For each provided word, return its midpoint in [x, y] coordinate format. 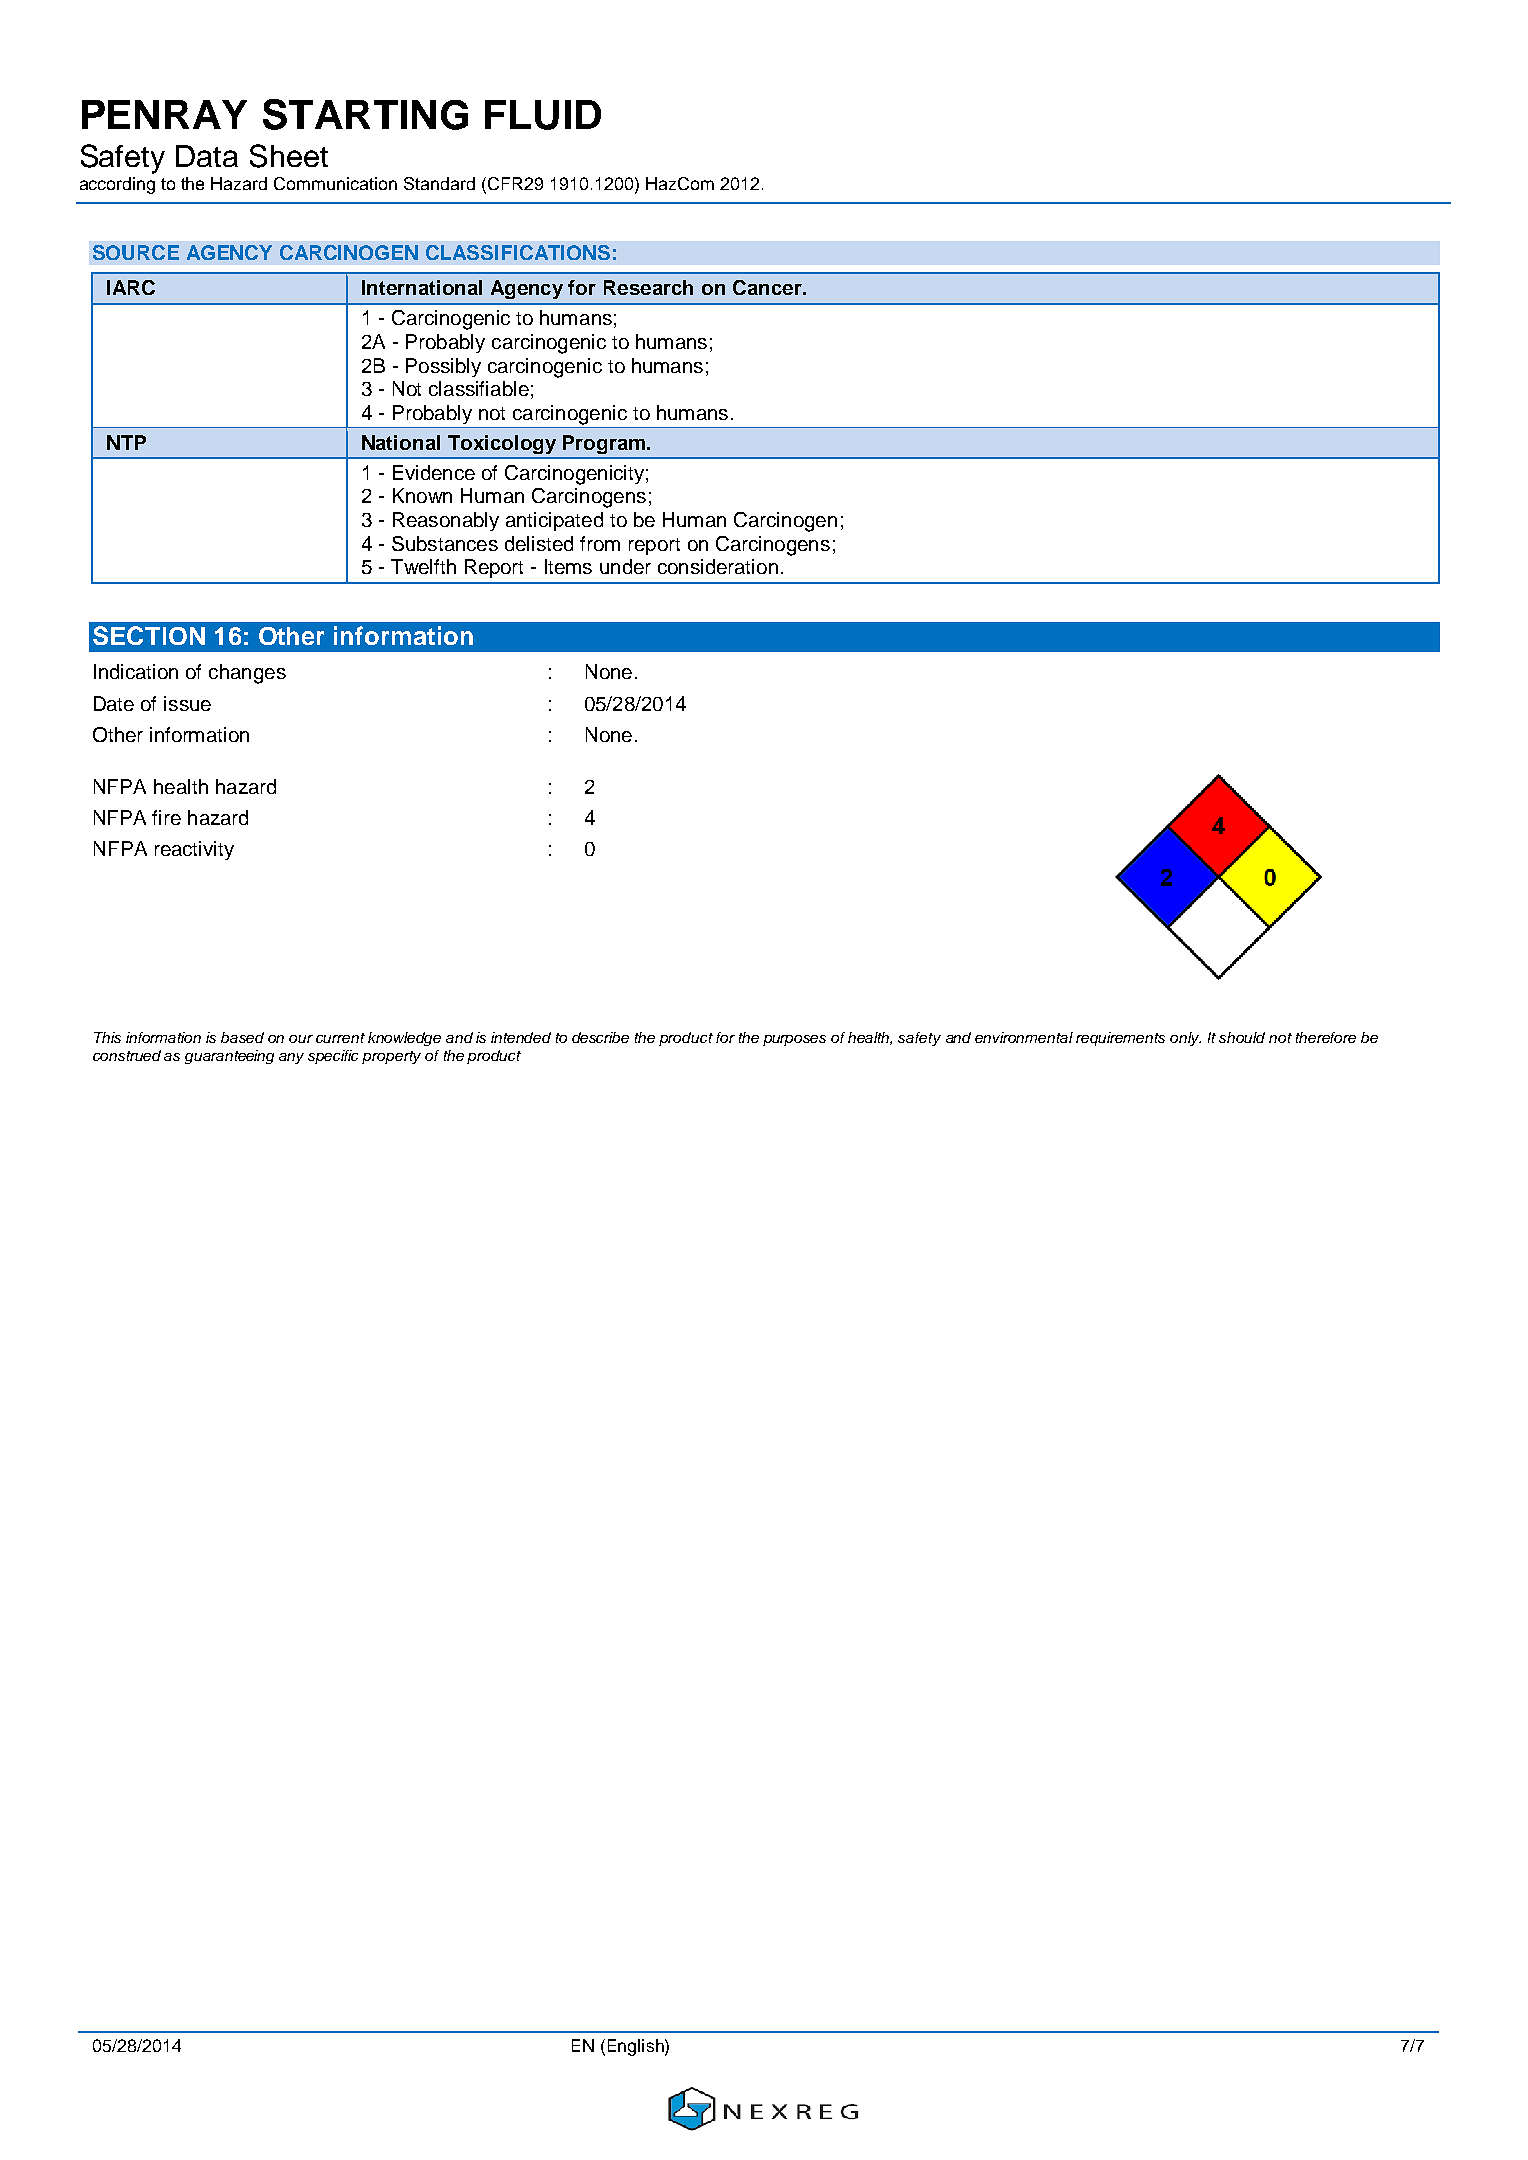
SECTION [149, 635]
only [1185, 1039]
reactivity [194, 850]
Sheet [289, 156]
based [242, 1037]
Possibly [443, 367]
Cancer [768, 287]
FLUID [543, 115]
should [1242, 1037]
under [625, 566]
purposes [794, 1040]
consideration [718, 566]
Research [648, 287]
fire [166, 817]
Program [604, 444]
